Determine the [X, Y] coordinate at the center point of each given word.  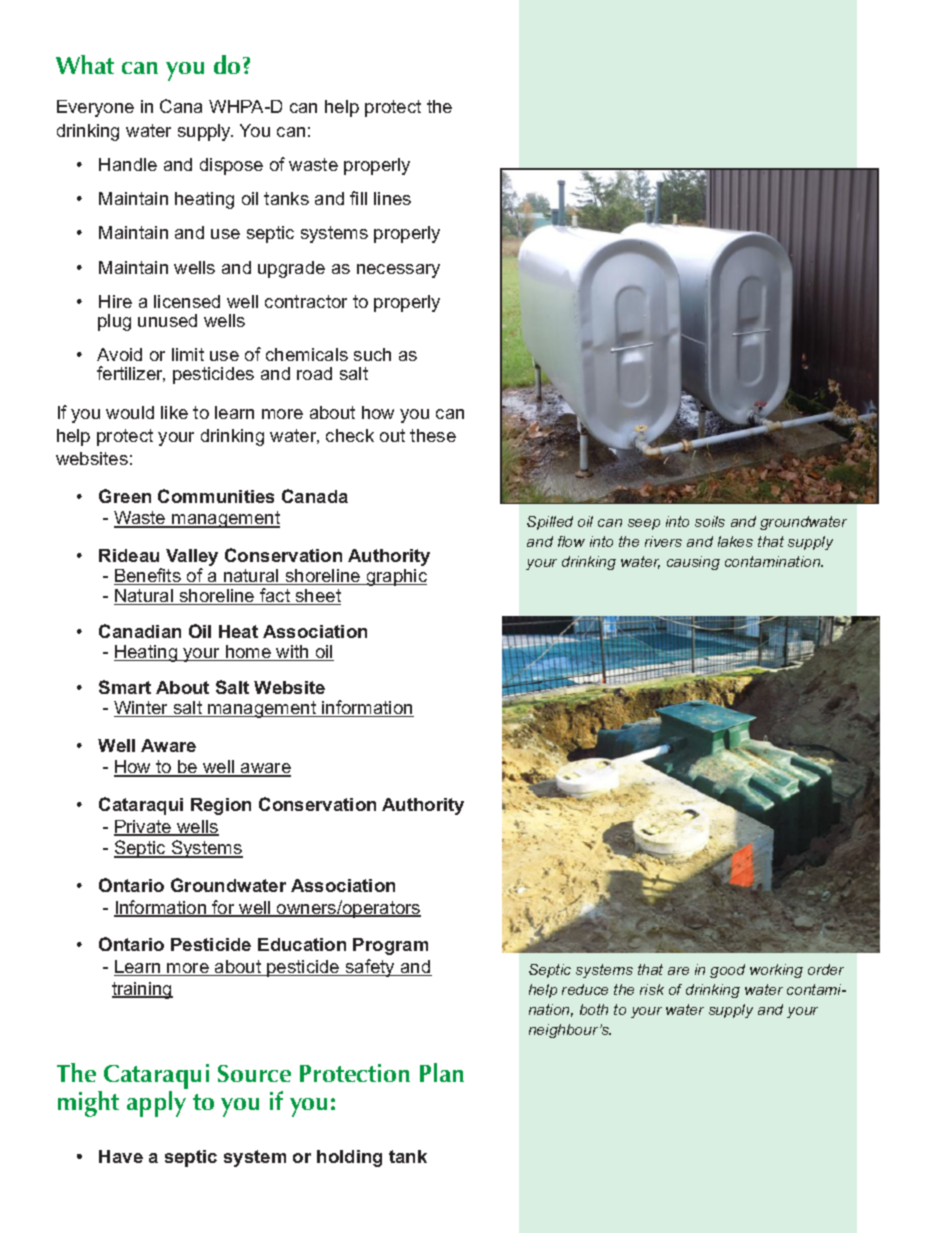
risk [652, 989]
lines [392, 198]
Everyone [95, 108]
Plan [442, 1072]
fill [358, 198]
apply [156, 1104]
